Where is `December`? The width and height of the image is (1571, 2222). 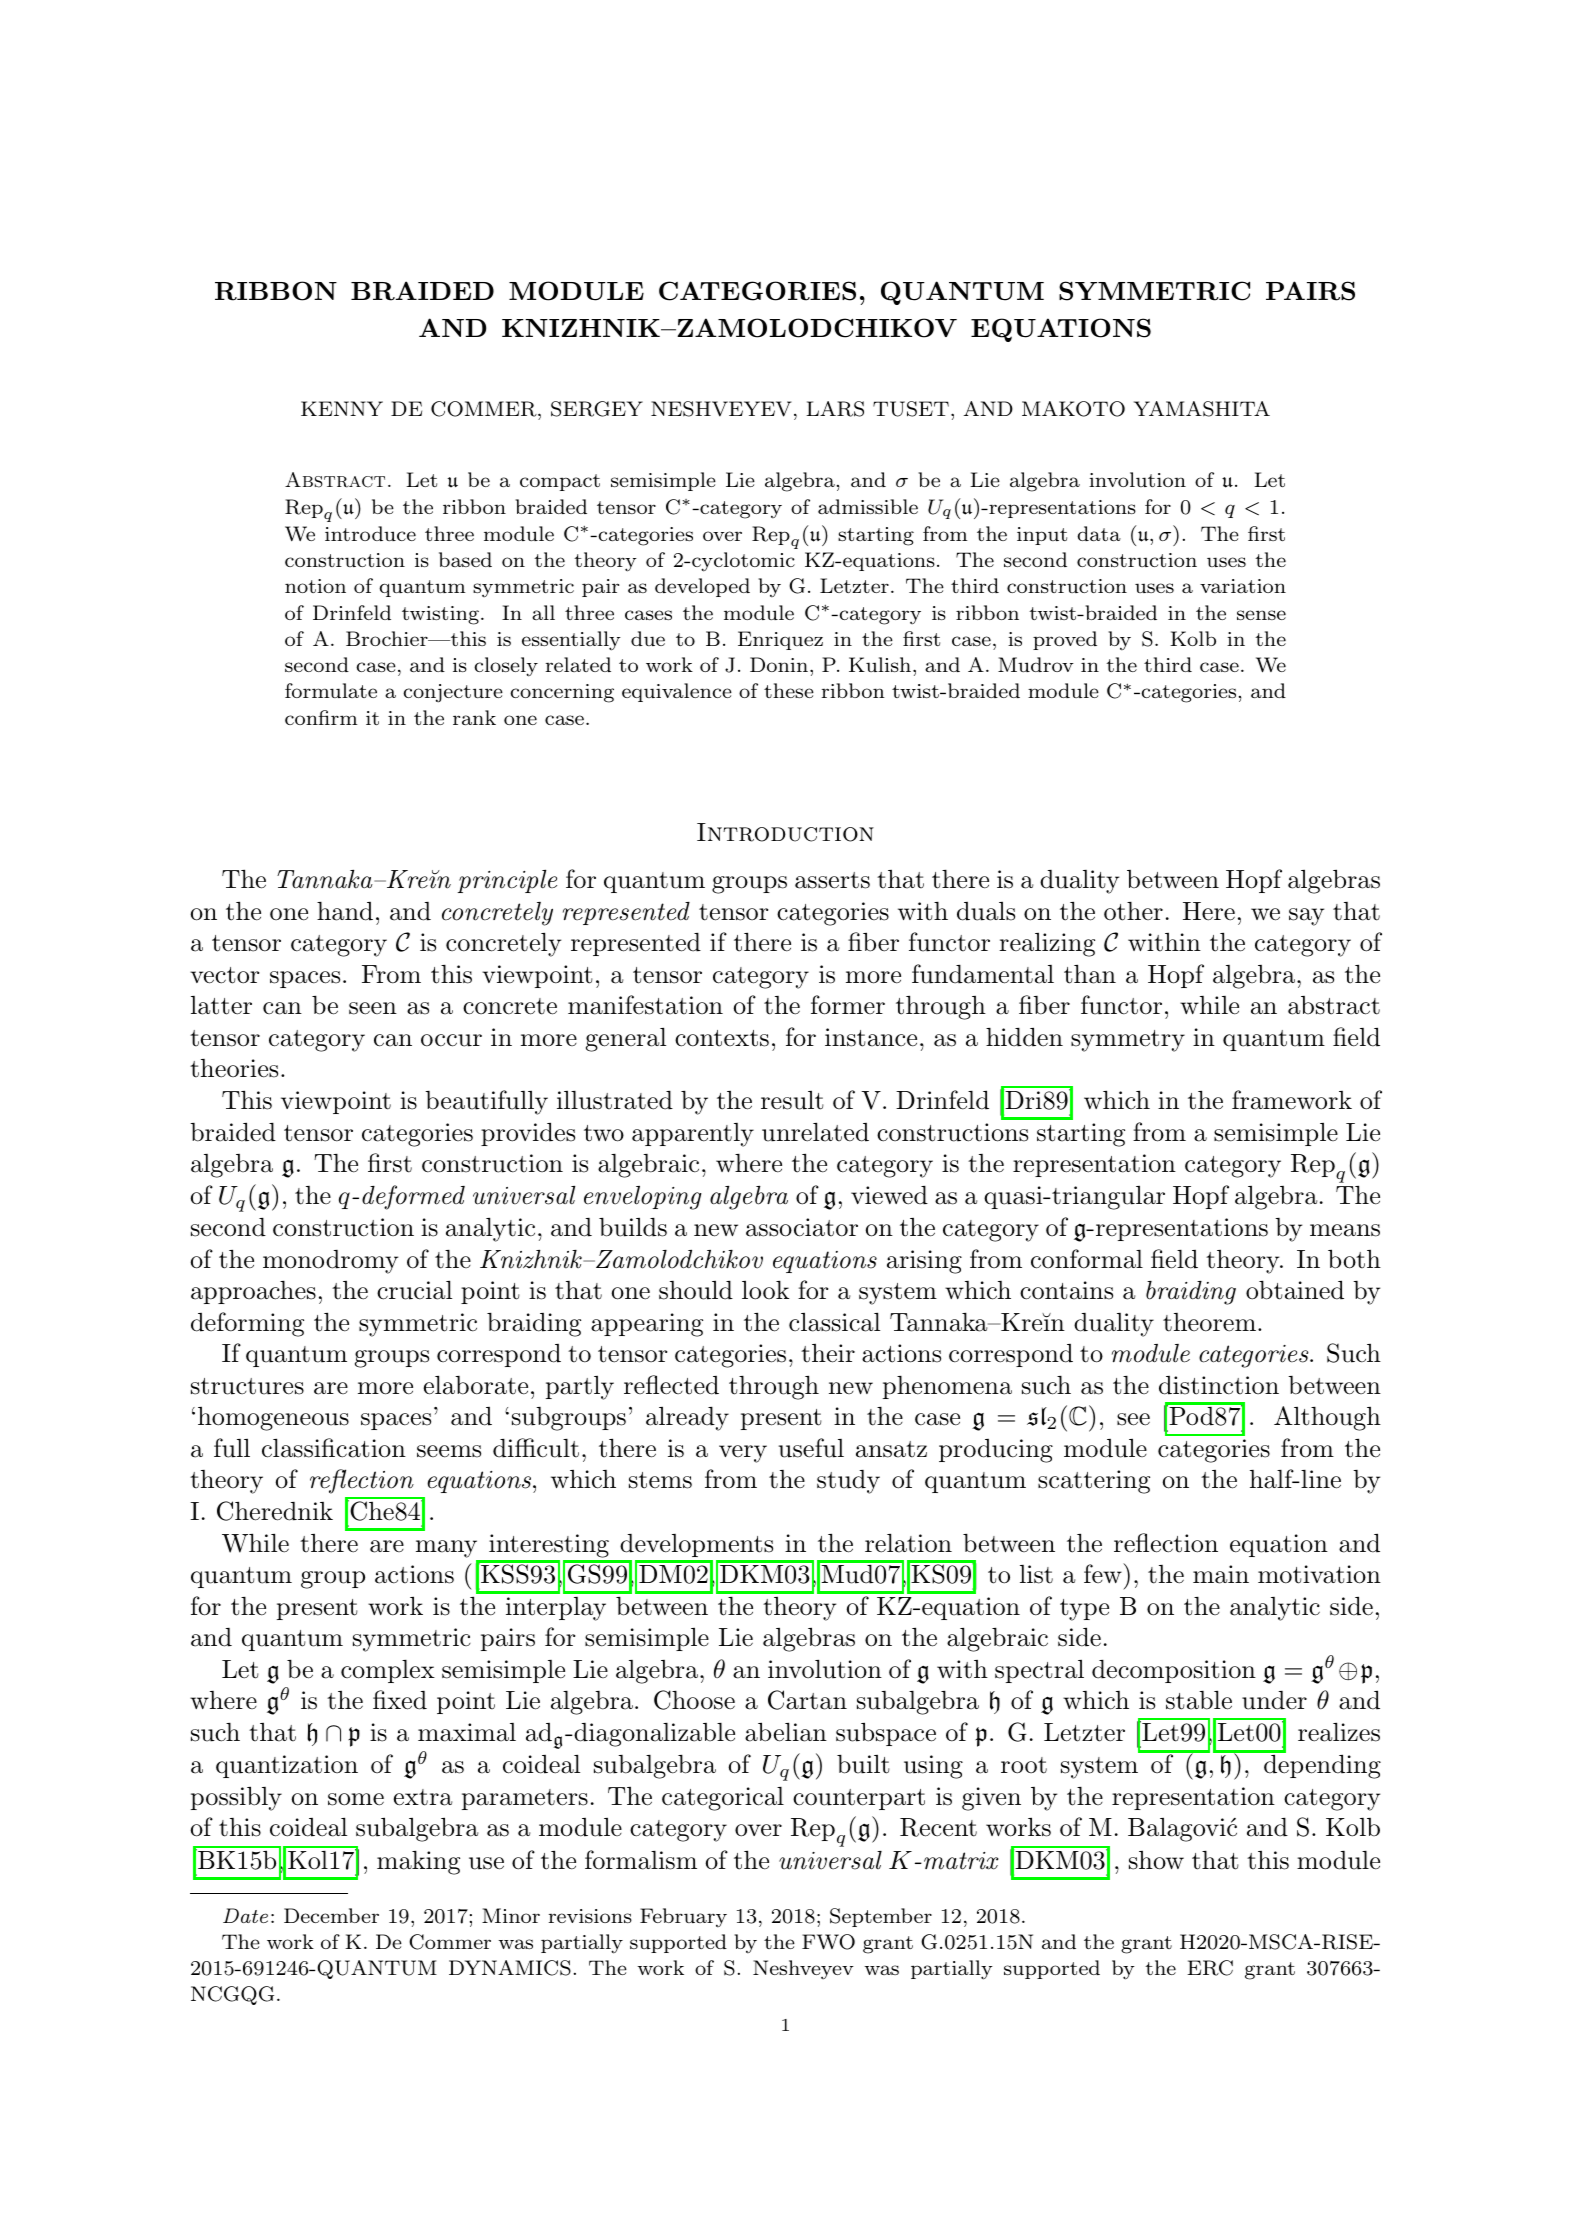
December is located at coordinates (331, 1915).
